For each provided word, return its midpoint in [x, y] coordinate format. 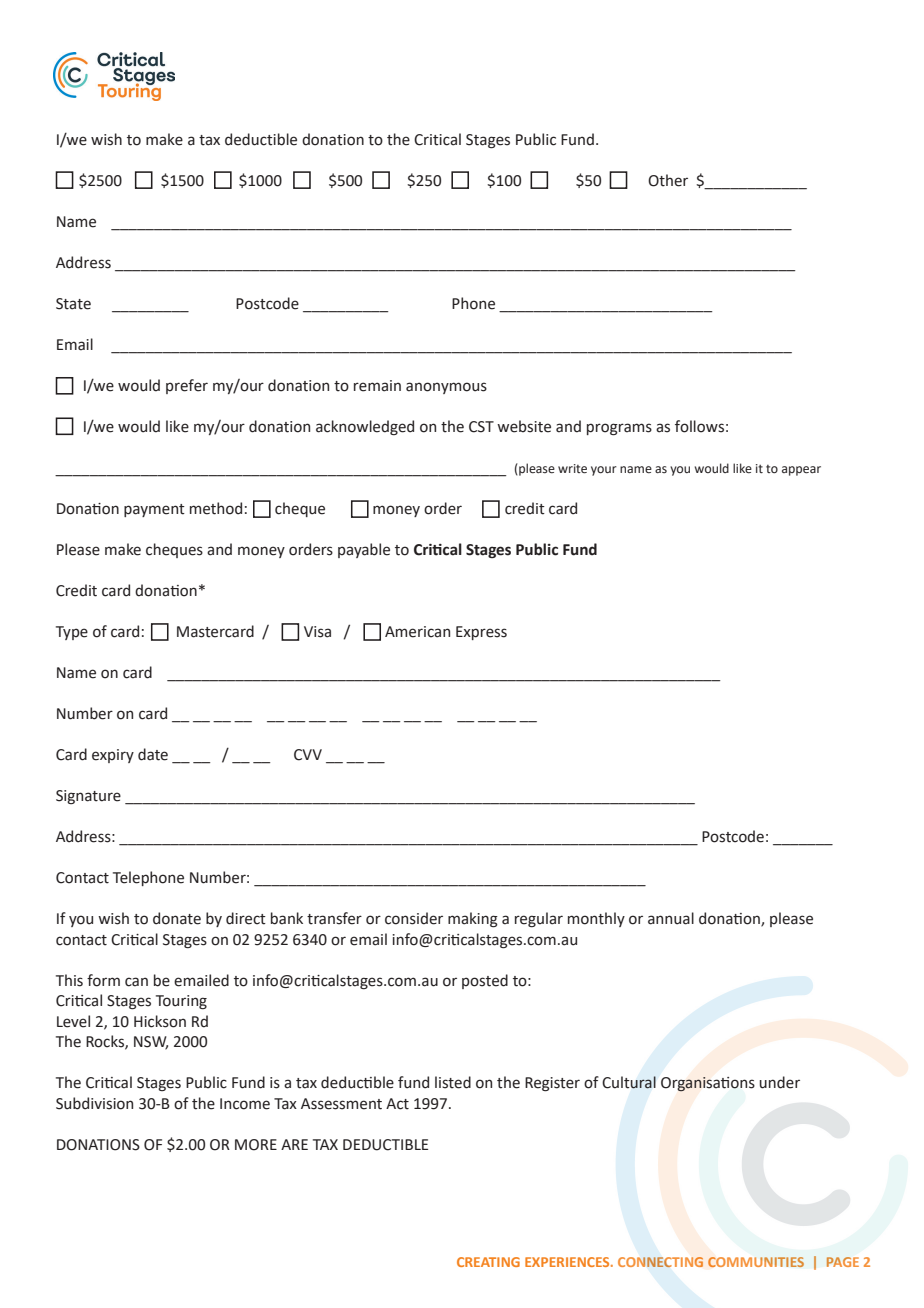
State [73, 304]
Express [481, 633]
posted [485, 981]
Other [668, 180]
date [153, 754]
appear [801, 471]
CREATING [488, 1262]
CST [481, 427]
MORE [256, 1145]
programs [619, 429]
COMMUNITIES [756, 1262]
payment [154, 510]
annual [671, 918]
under [779, 1082]
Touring [181, 1002]
